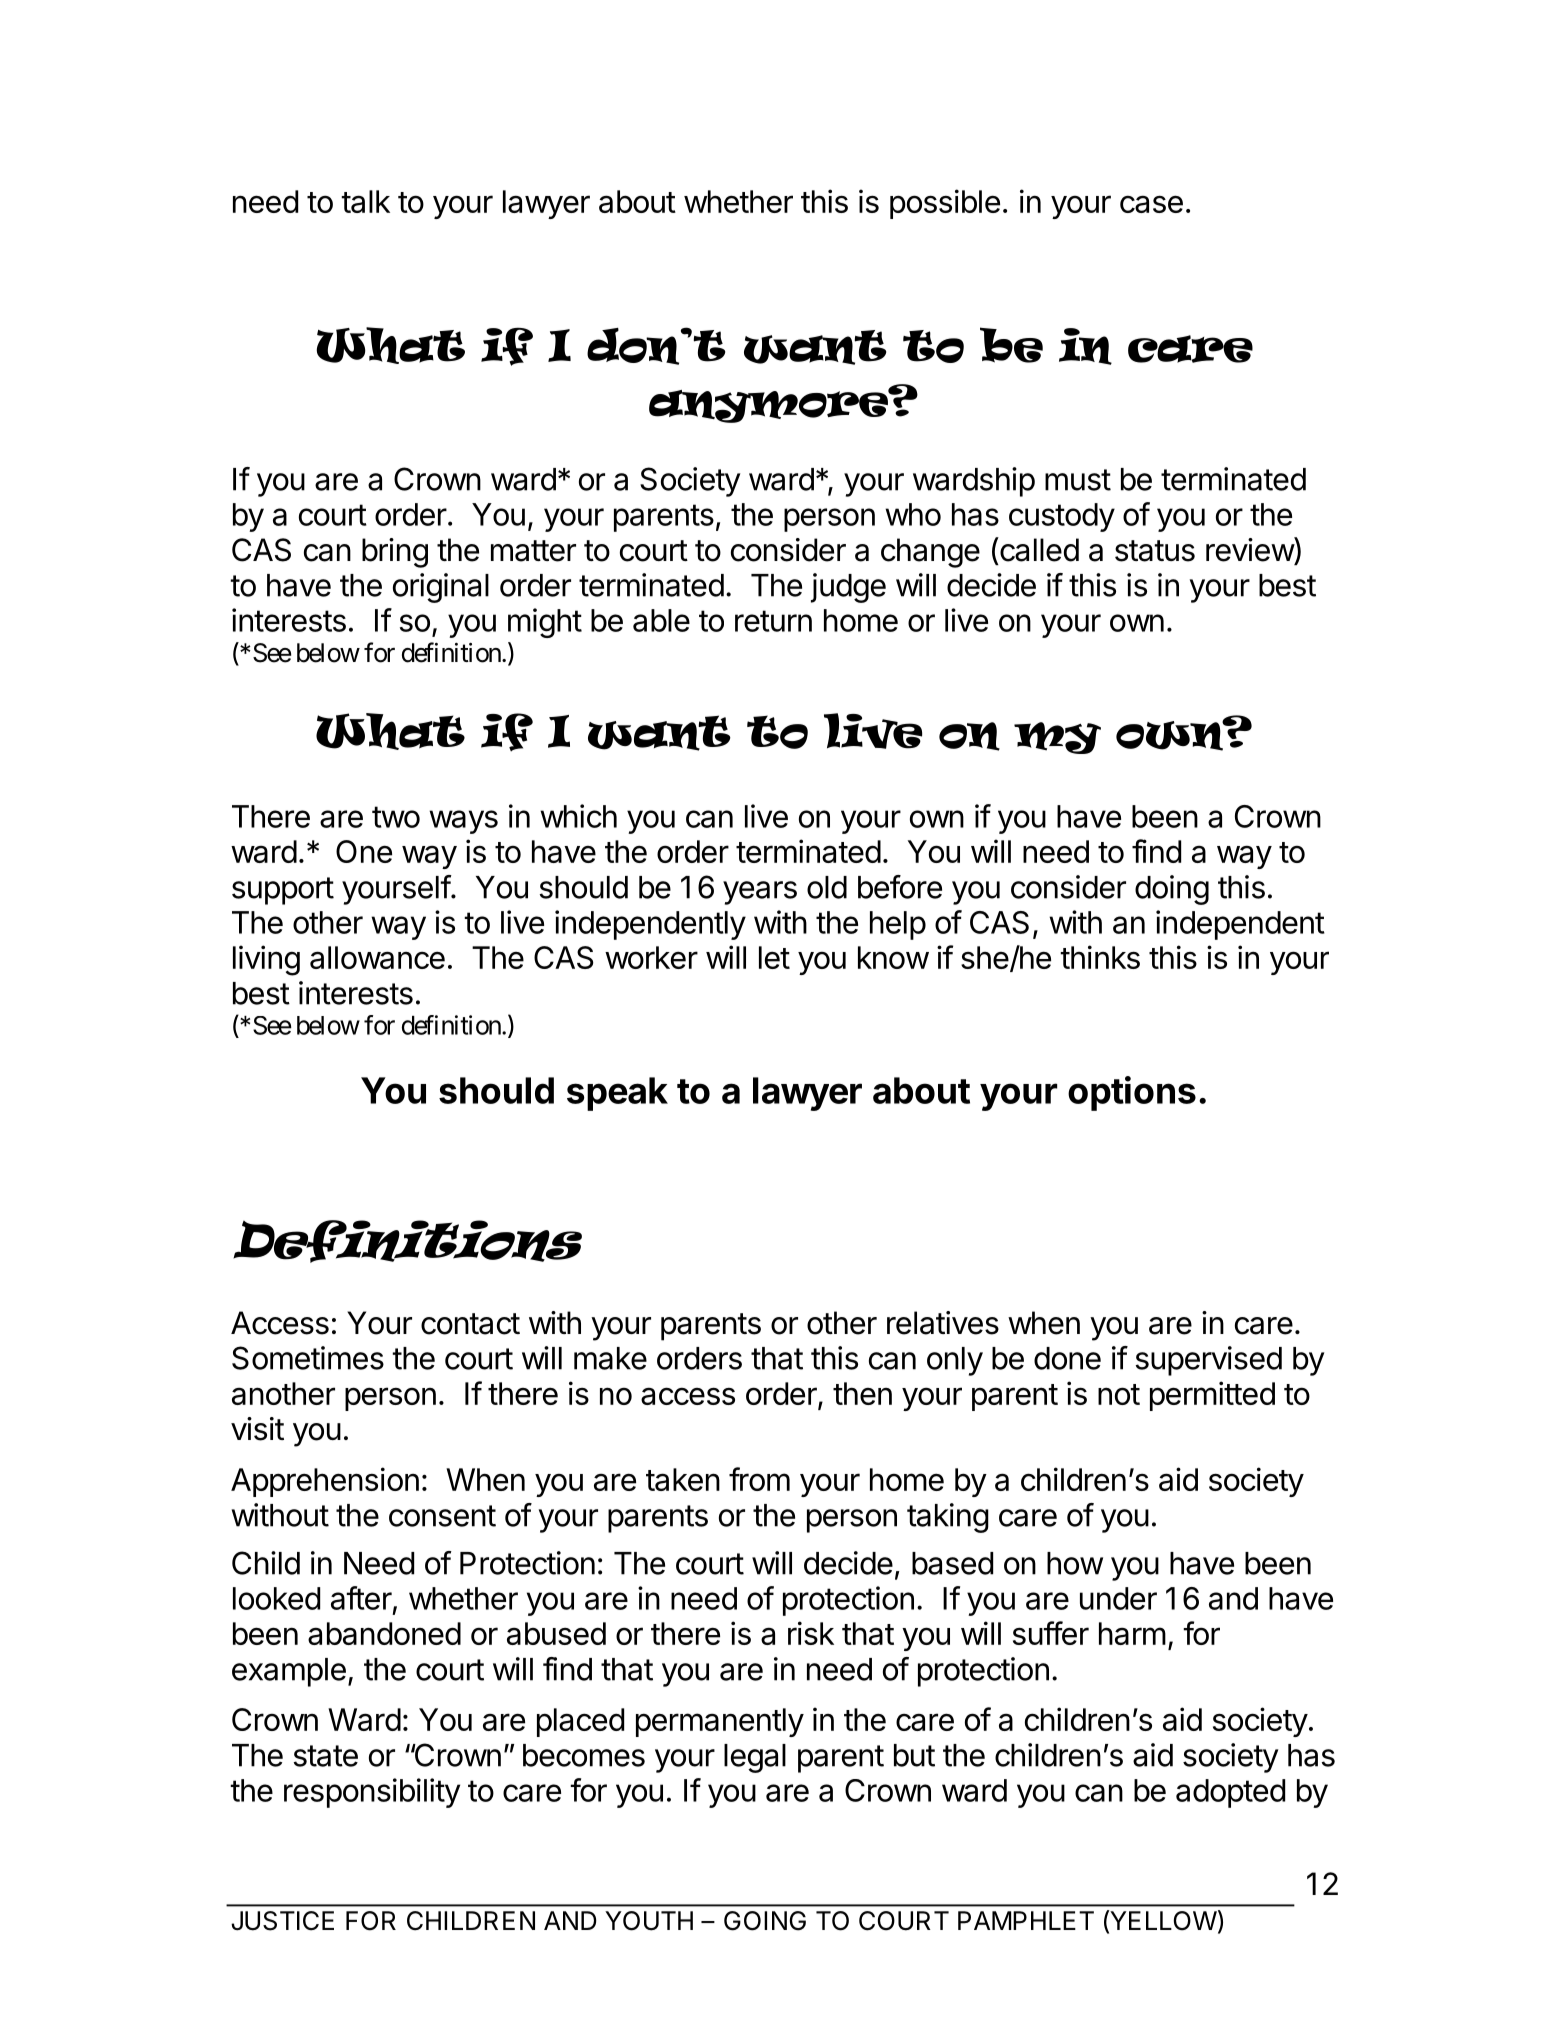  Describe the element at coordinates (945, 204) in the screenshot. I see `possible` at that location.
